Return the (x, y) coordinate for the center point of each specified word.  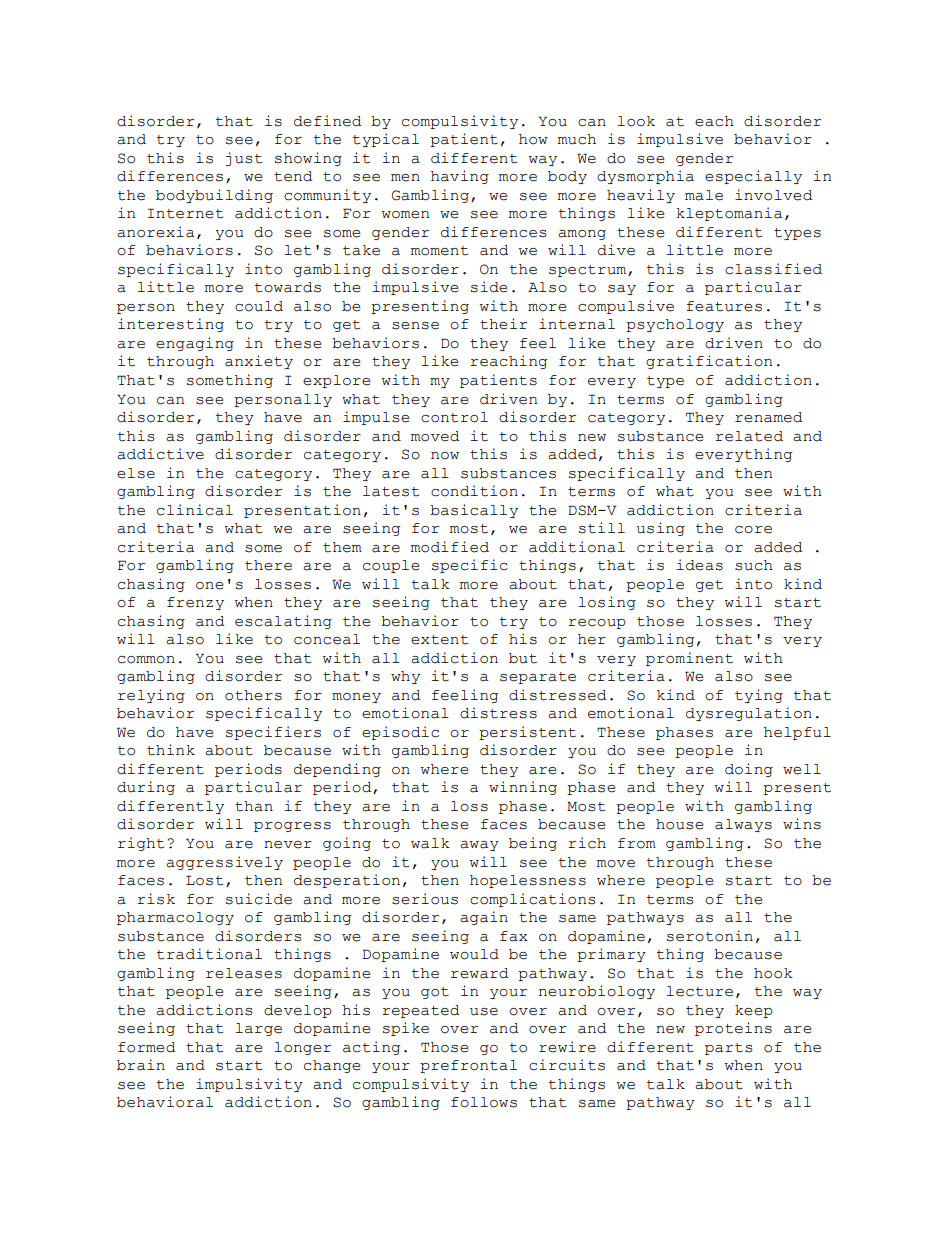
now (445, 456)
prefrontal (468, 1066)
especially (753, 177)
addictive (160, 454)
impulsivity (249, 1085)
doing (749, 770)
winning (523, 788)
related (749, 436)
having (460, 177)
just (244, 159)
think (171, 750)
